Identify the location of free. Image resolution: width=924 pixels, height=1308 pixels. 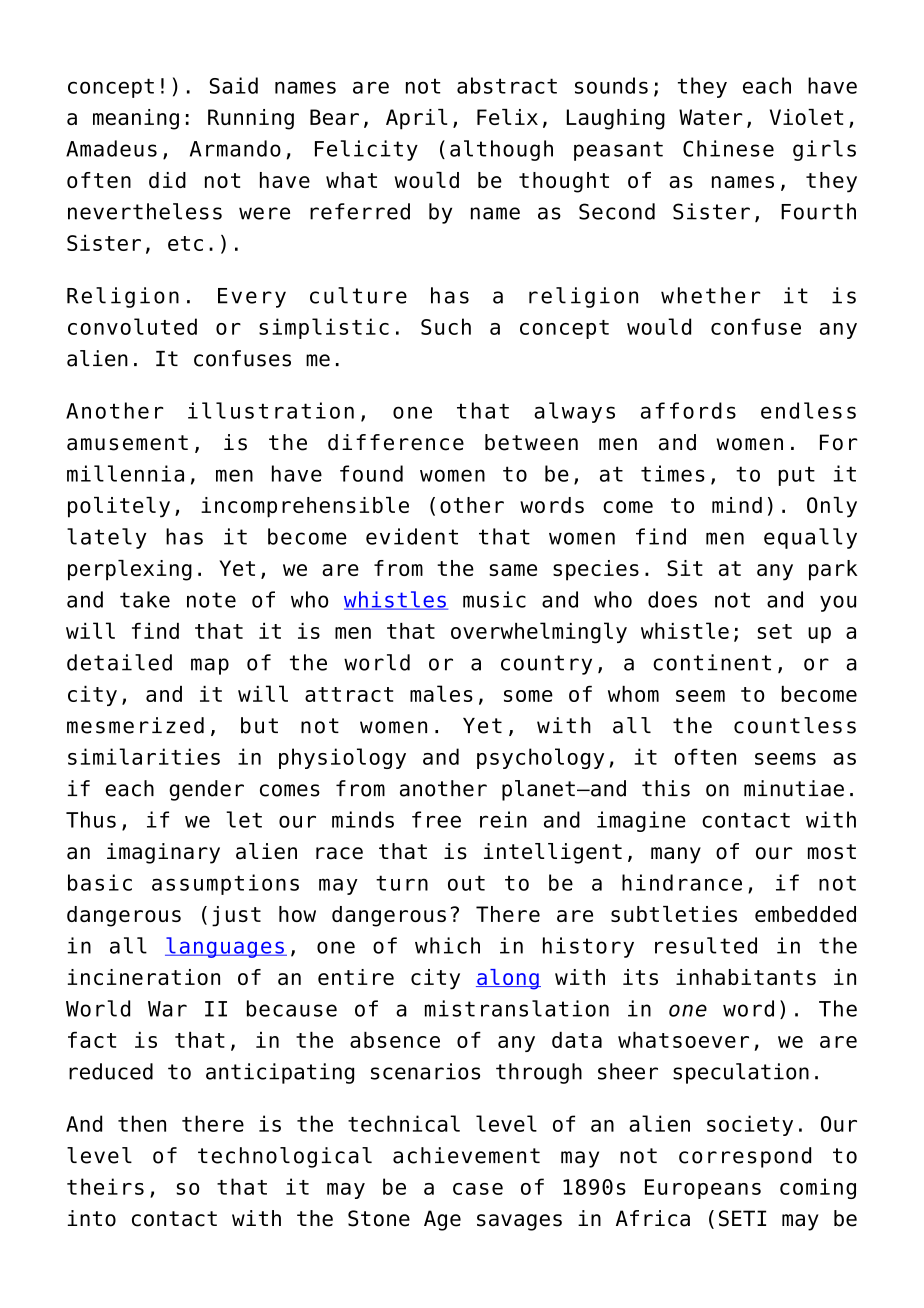
(436, 819).
